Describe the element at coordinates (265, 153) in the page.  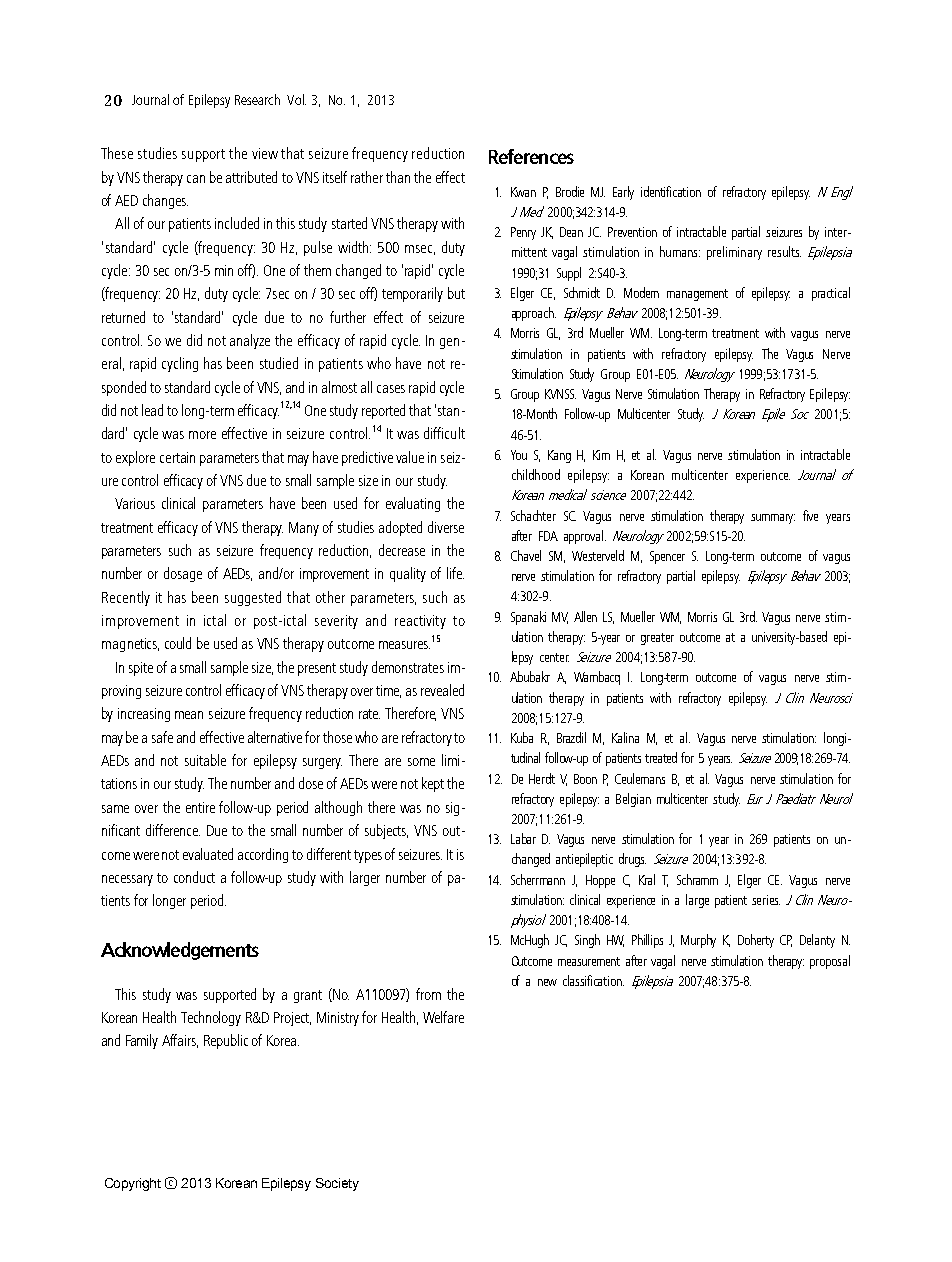
I see `view` at that location.
